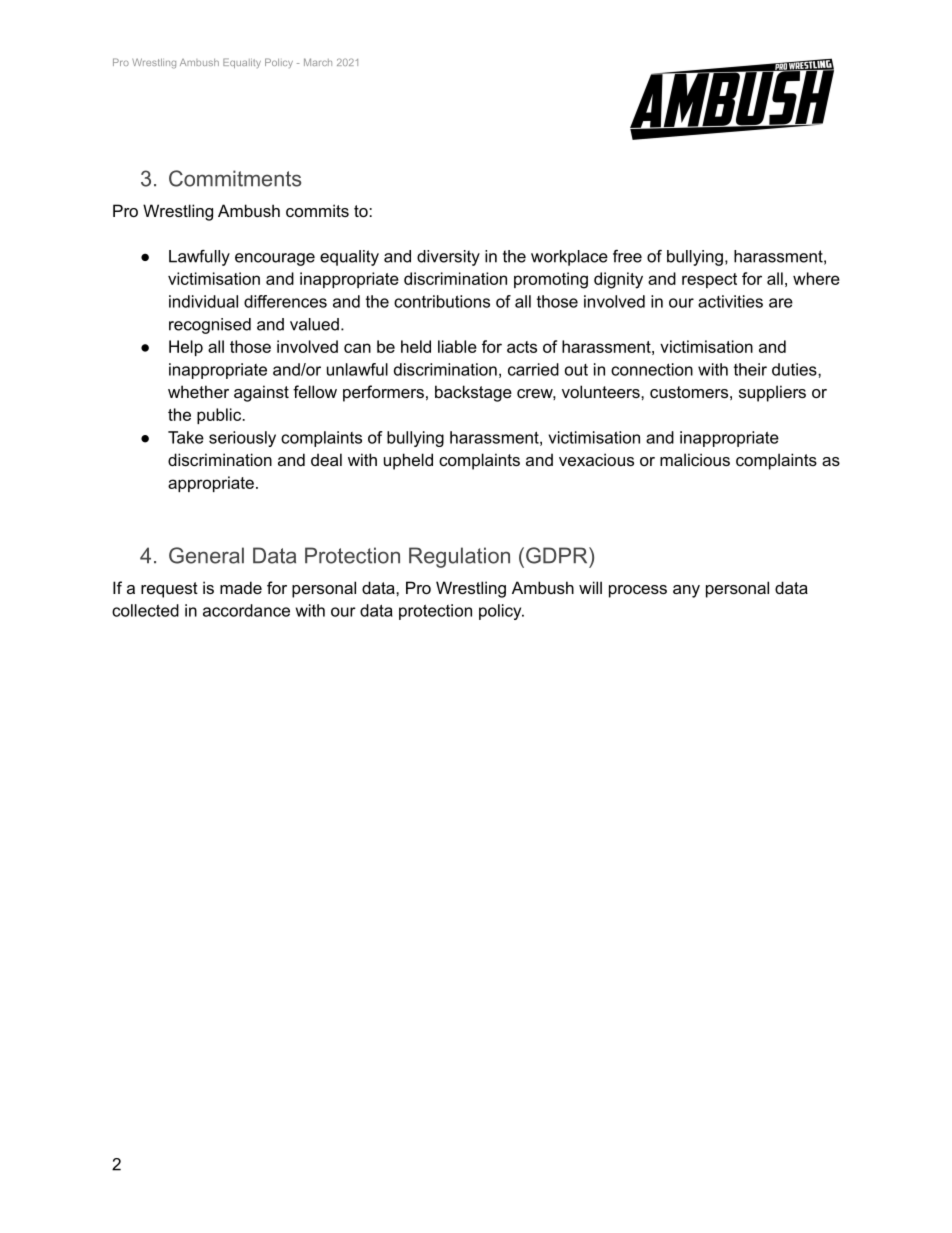 The width and height of the page is (952, 1233). Describe the element at coordinates (459, 557) in the page. I see `Regulation` at that location.
